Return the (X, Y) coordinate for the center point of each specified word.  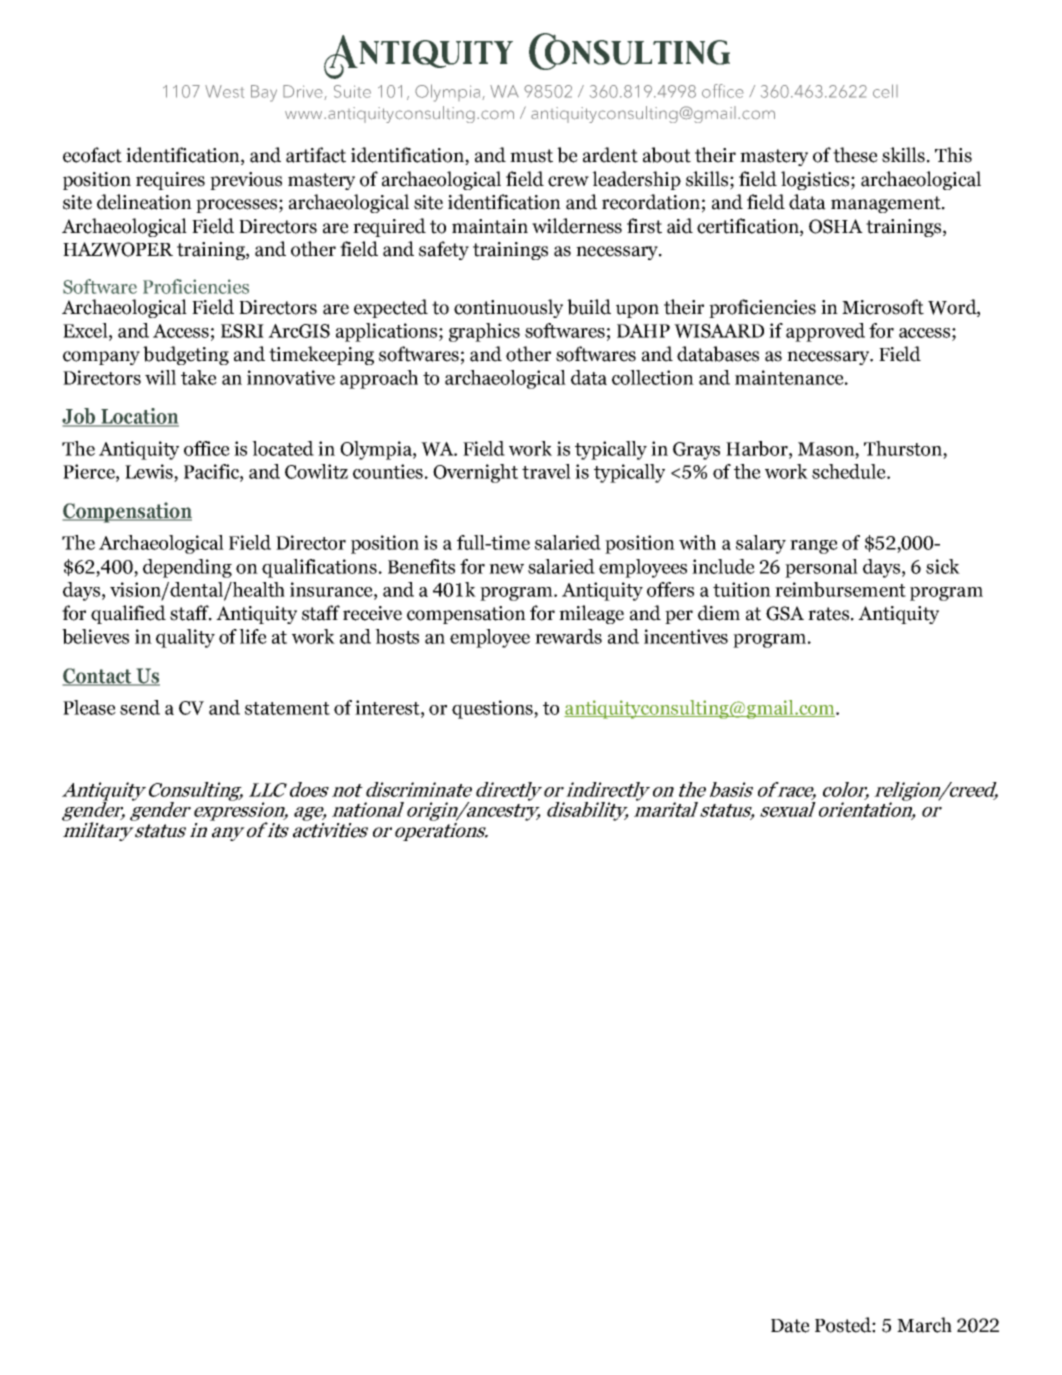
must (531, 156)
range (814, 547)
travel (546, 471)
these (855, 155)
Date (790, 1326)
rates (828, 614)
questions (493, 709)
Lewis (150, 471)
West (224, 91)
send (140, 707)
